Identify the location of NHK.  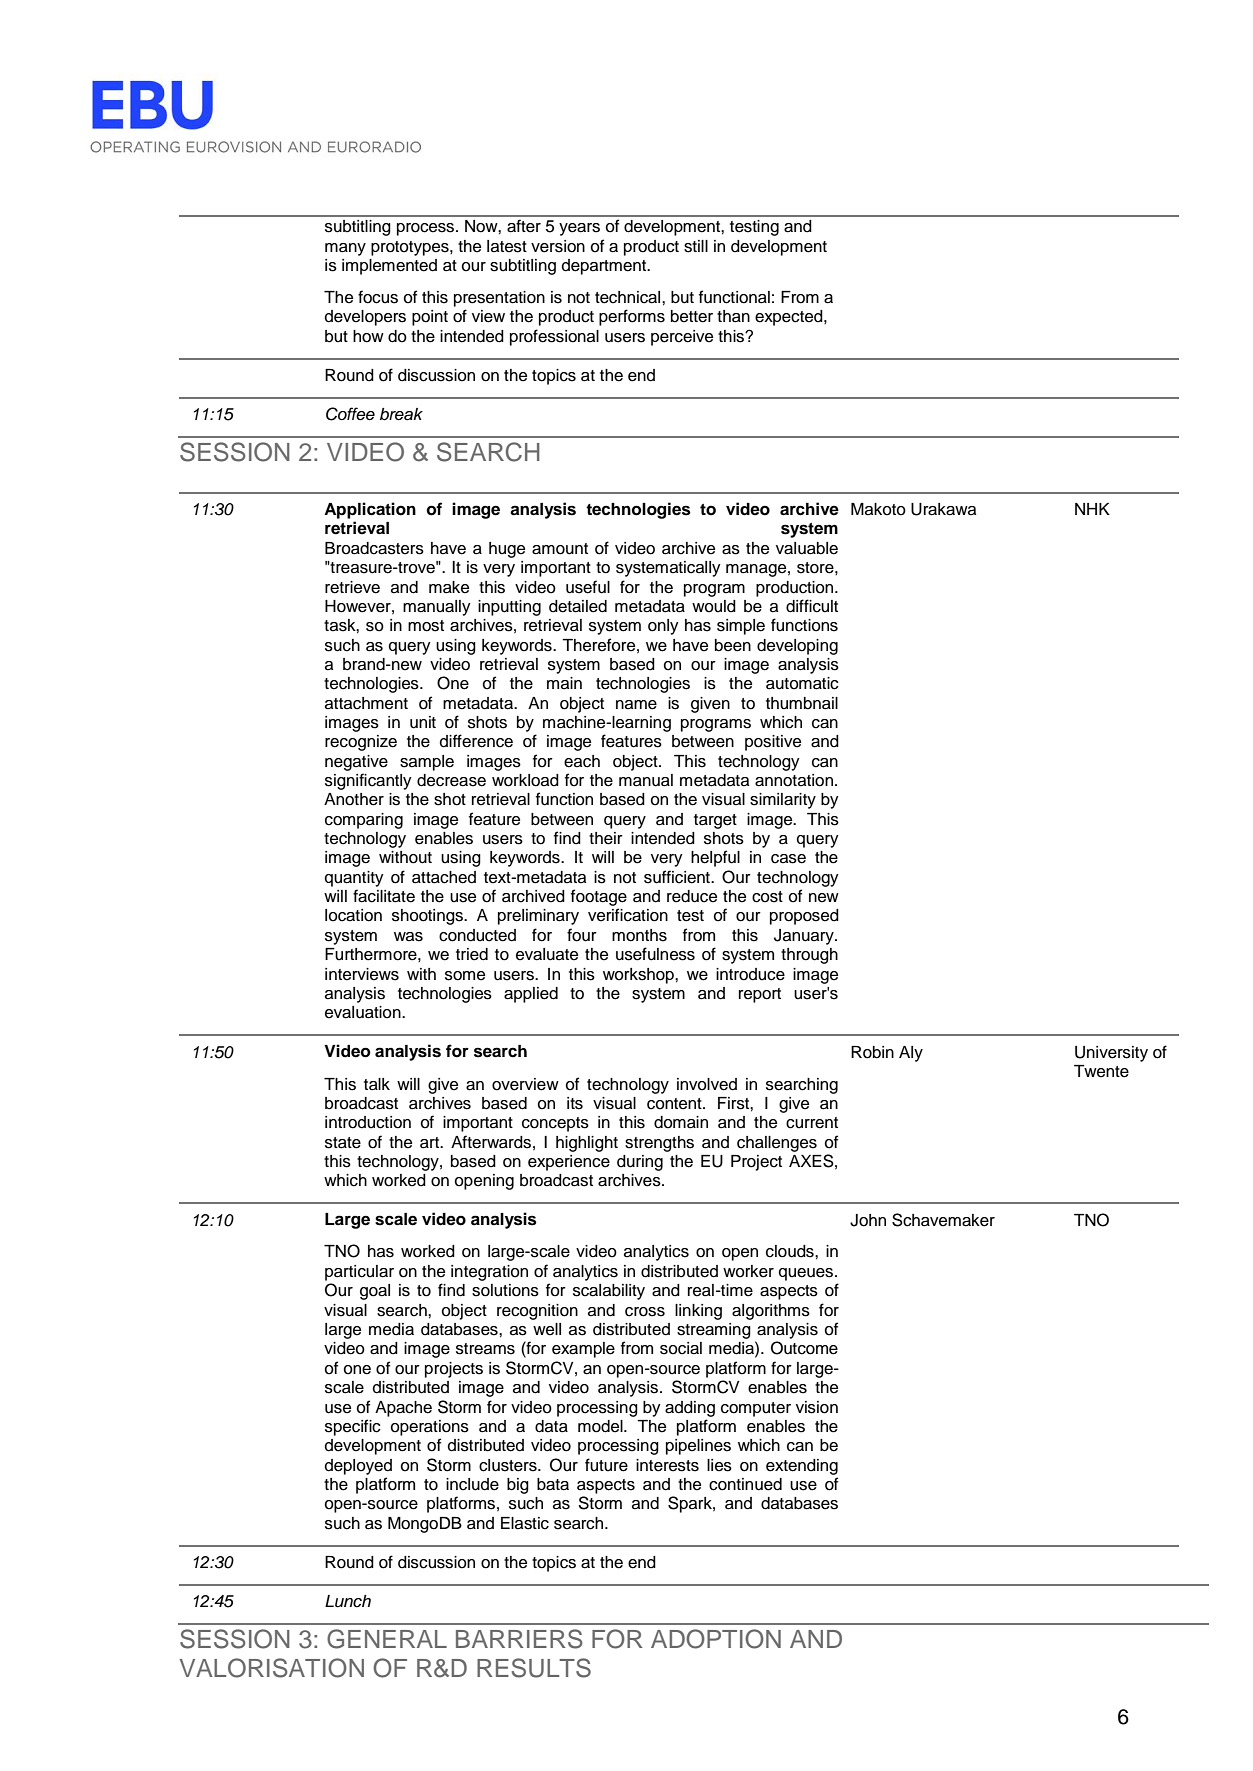
(1092, 509).
